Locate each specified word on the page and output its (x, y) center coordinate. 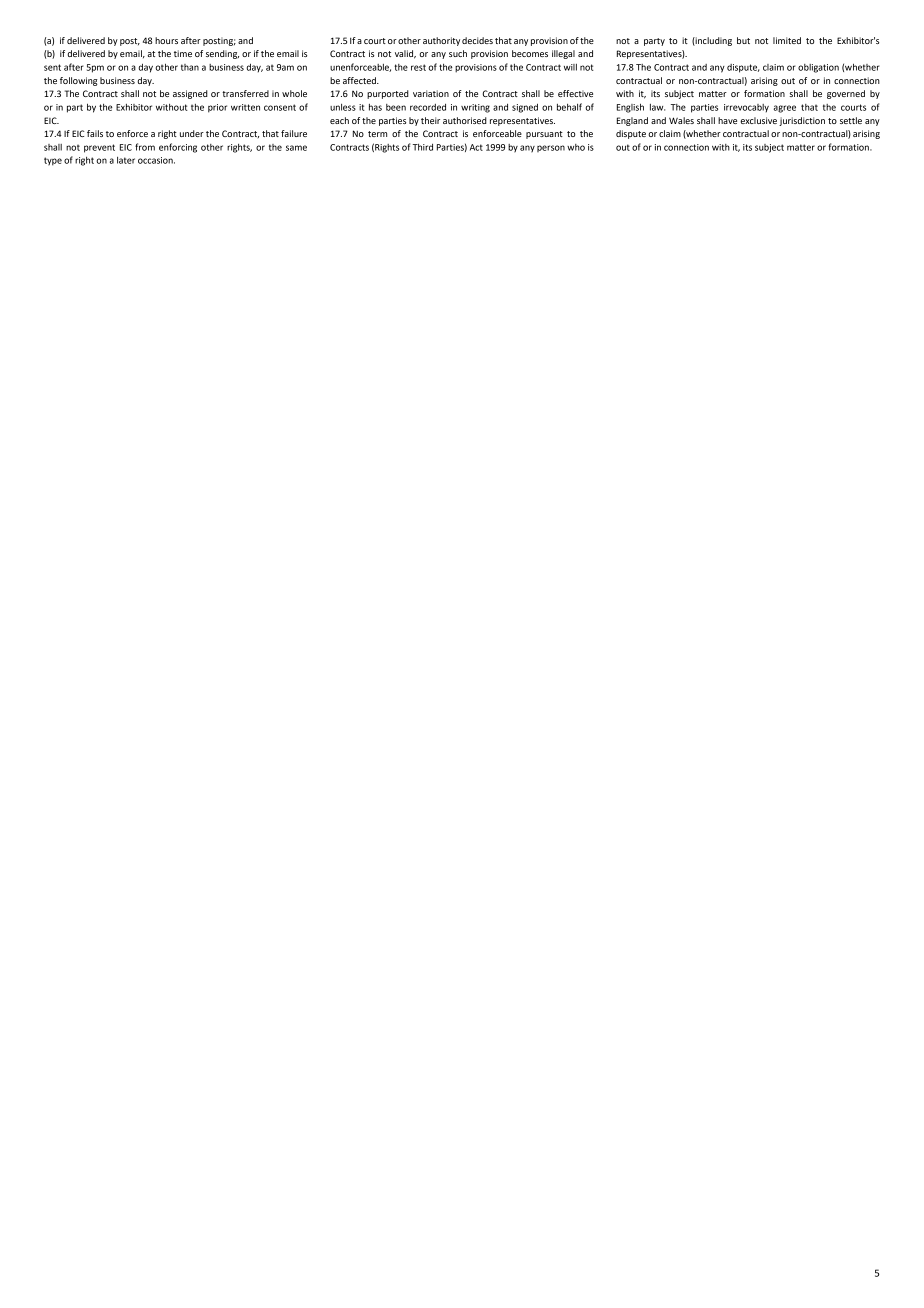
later (126, 160)
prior (217, 108)
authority (441, 41)
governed (846, 94)
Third (423, 147)
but (743, 40)
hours (166, 40)
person (551, 148)
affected (360, 80)
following (79, 81)
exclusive (758, 120)
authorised (465, 120)
